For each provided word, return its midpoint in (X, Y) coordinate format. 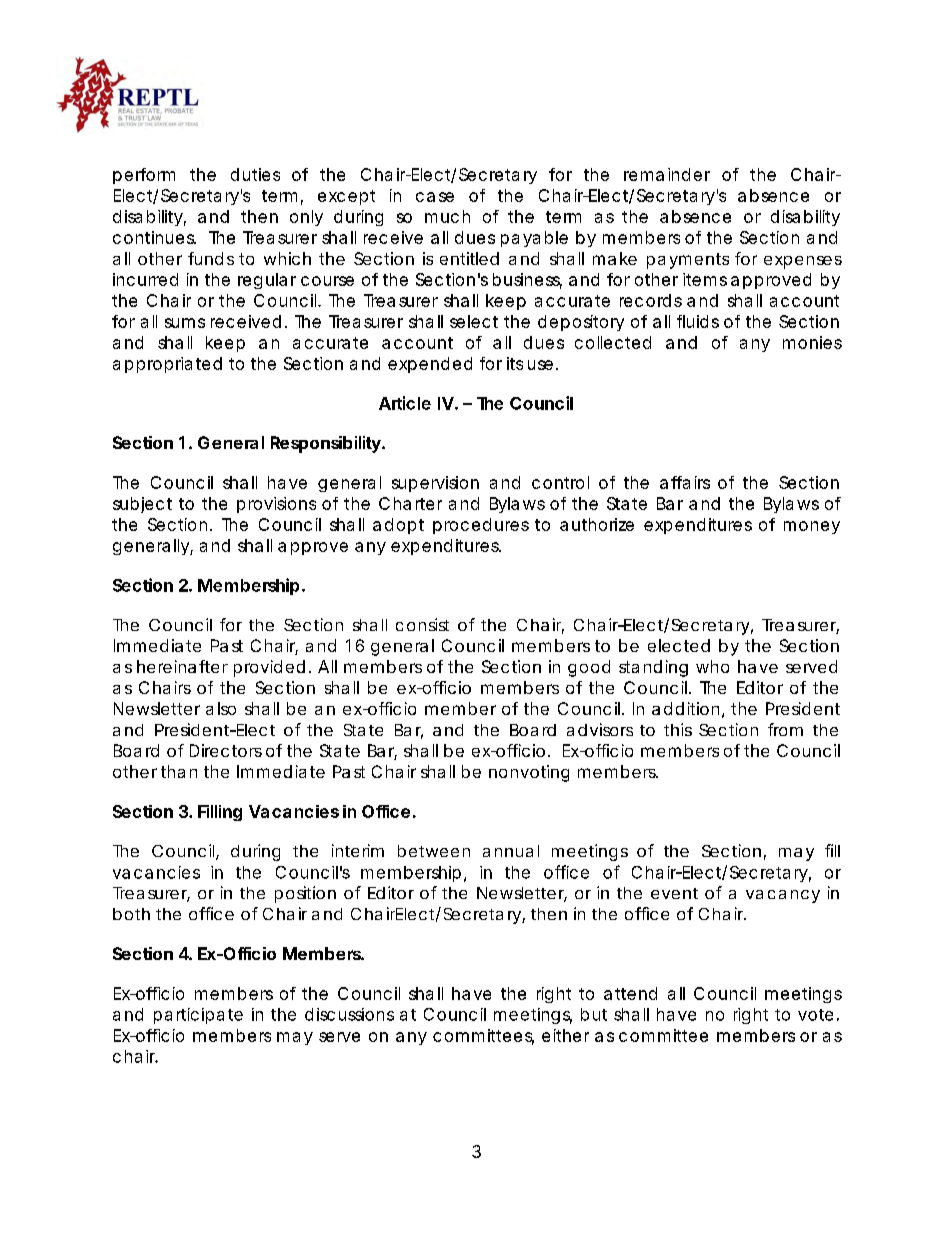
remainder (667, 174)
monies (812, 342)
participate (198, 1016)
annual (511, 851)
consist (422, 624)
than (179, 771)
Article (405, 403)
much (447, 216)
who (712, 666)
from (785, 729)
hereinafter (182, 666)
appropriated (167, 365)
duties (255, 174)
